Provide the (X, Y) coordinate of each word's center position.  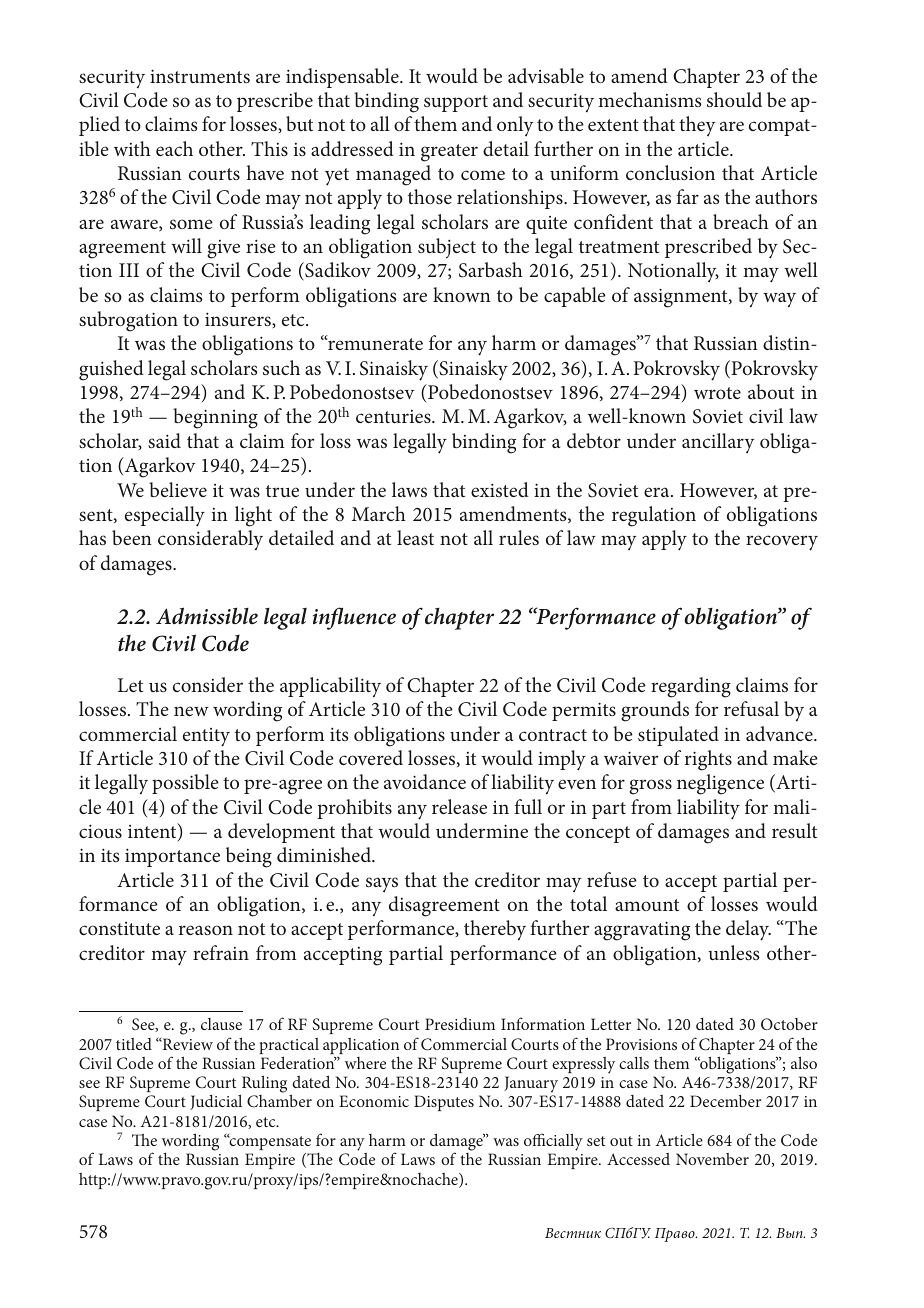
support (456, 103)
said (164, 440)
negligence (720, 784)
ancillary (718, 443)
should (734, 99)
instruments (200, 76)
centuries (394, 416)
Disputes (444, 1103)
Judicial (216, 1102)
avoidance (425, 781)
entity (206, 737)
